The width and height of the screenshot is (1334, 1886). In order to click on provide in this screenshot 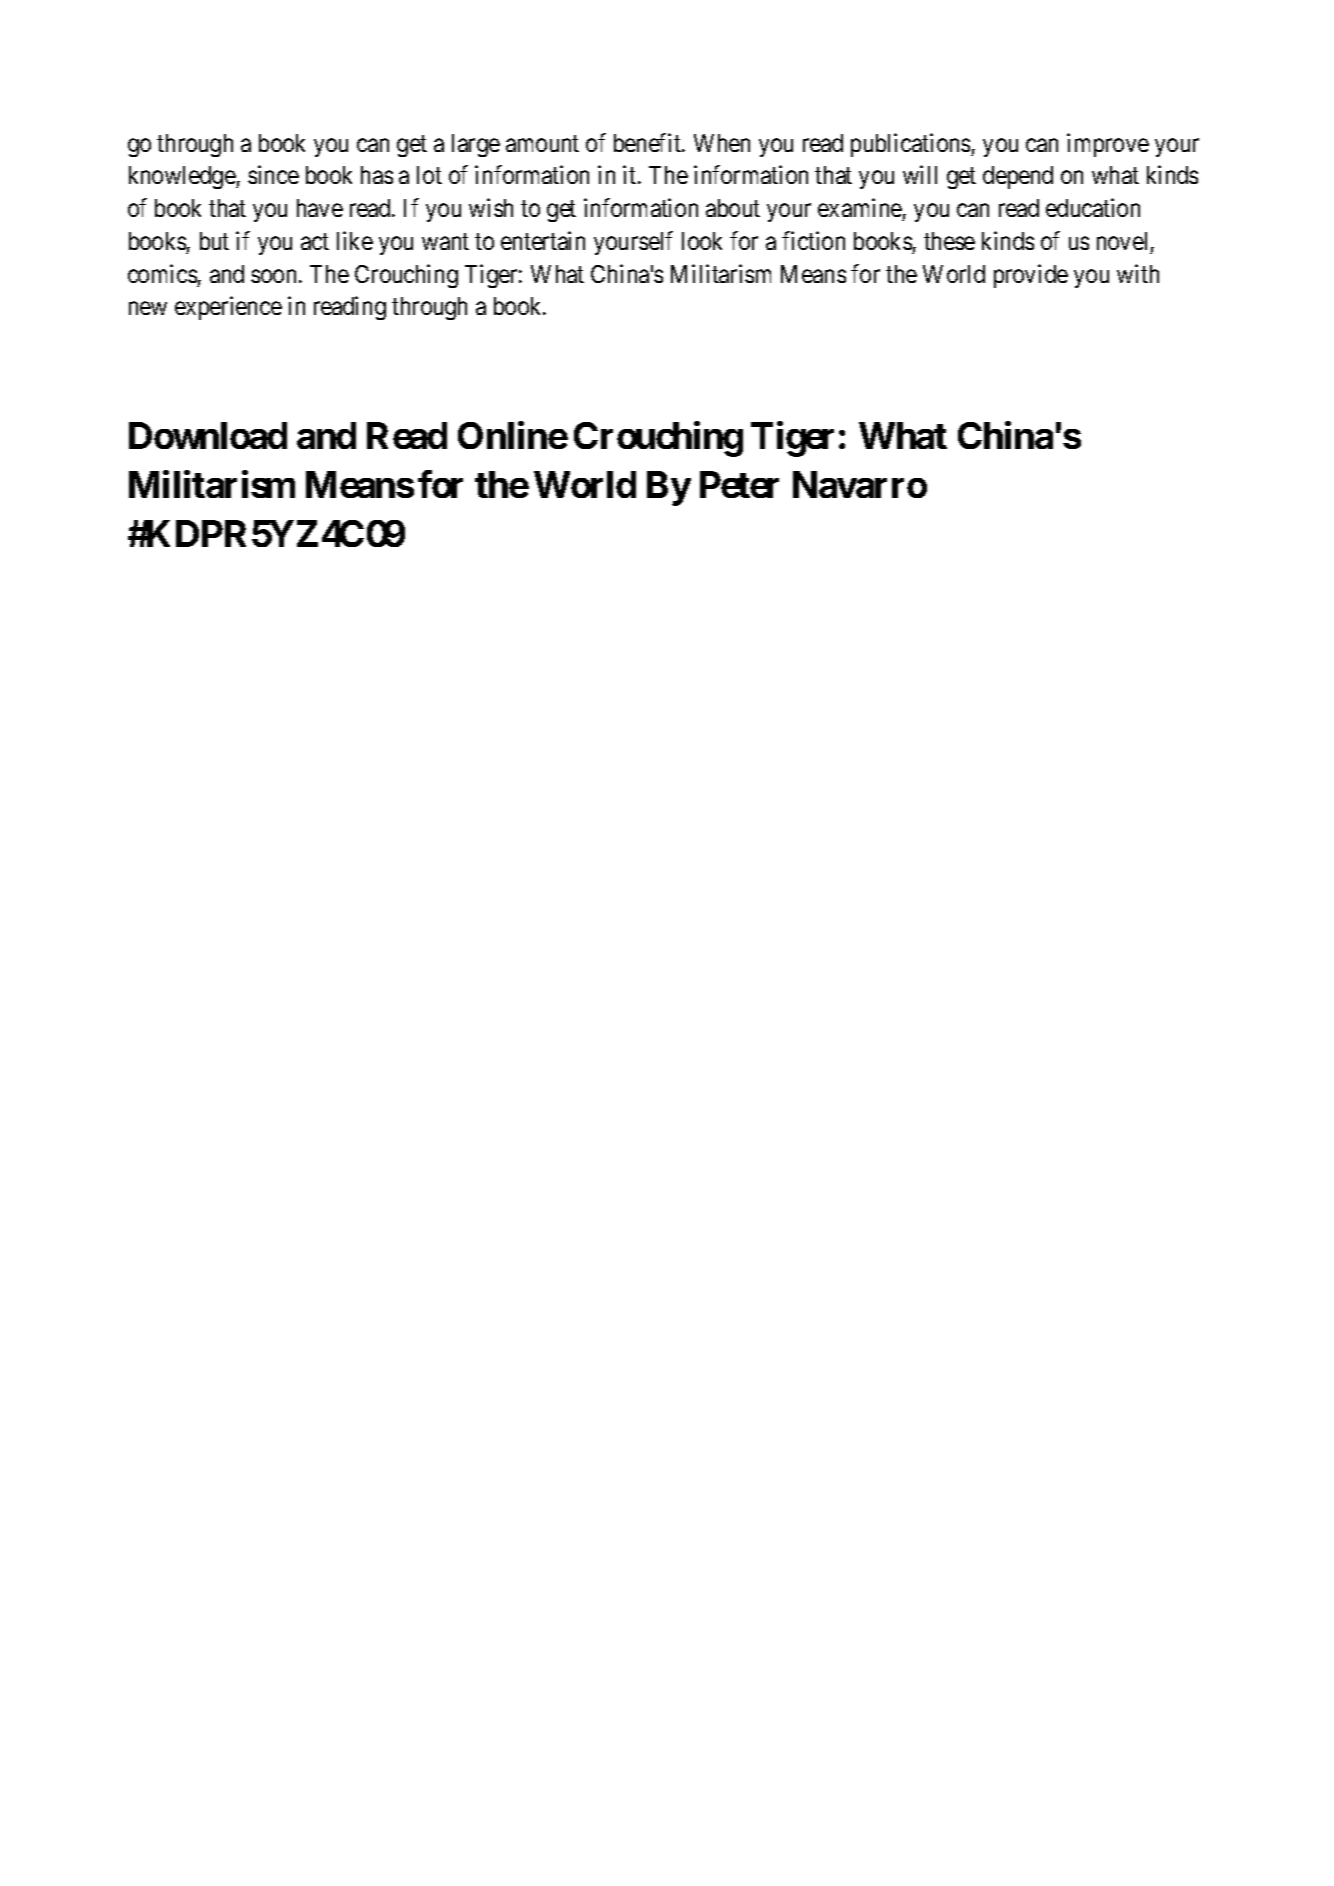, I will do `click(1031, 276)`.
